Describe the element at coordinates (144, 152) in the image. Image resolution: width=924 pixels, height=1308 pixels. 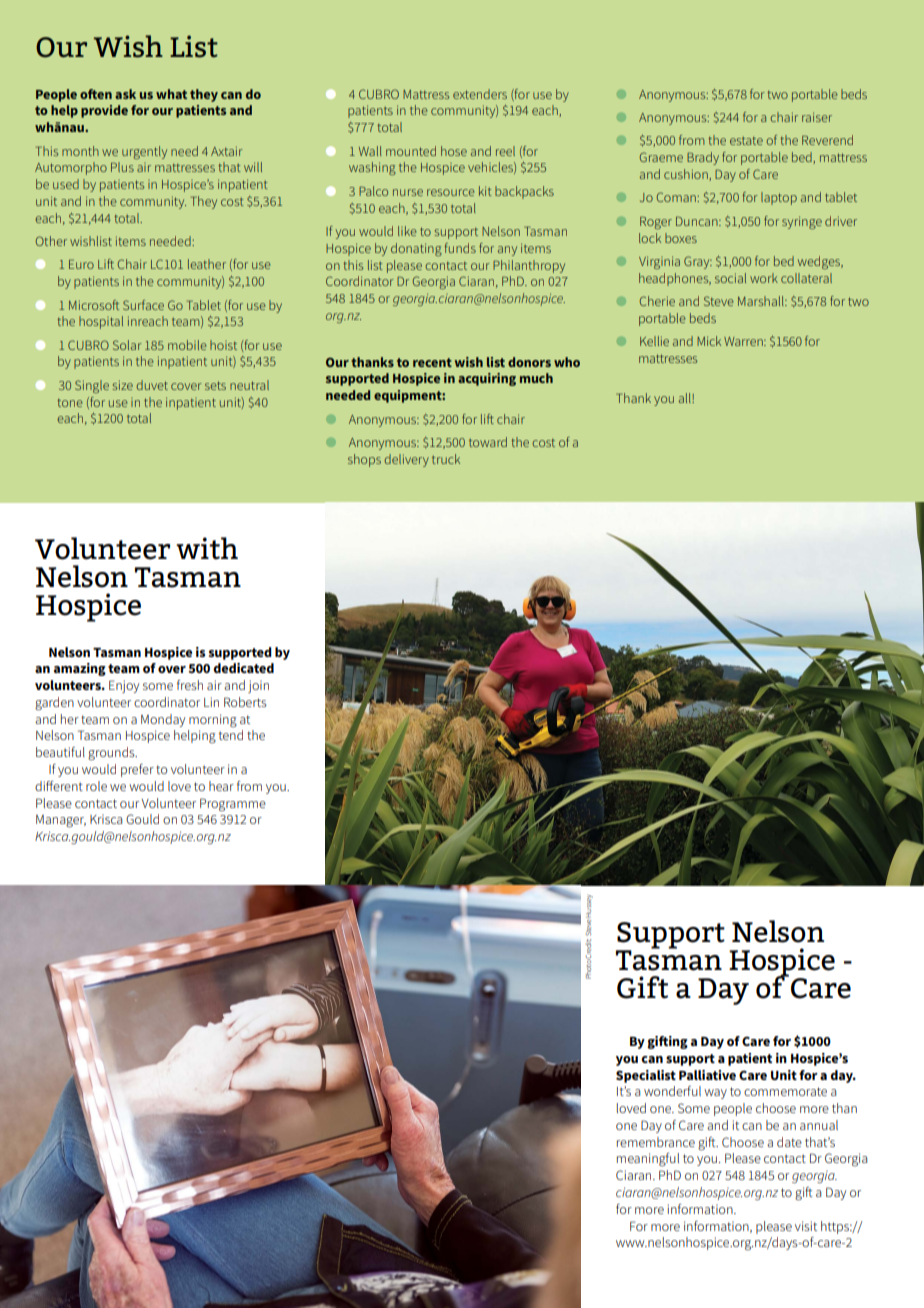
I see `urgently` at that location.
